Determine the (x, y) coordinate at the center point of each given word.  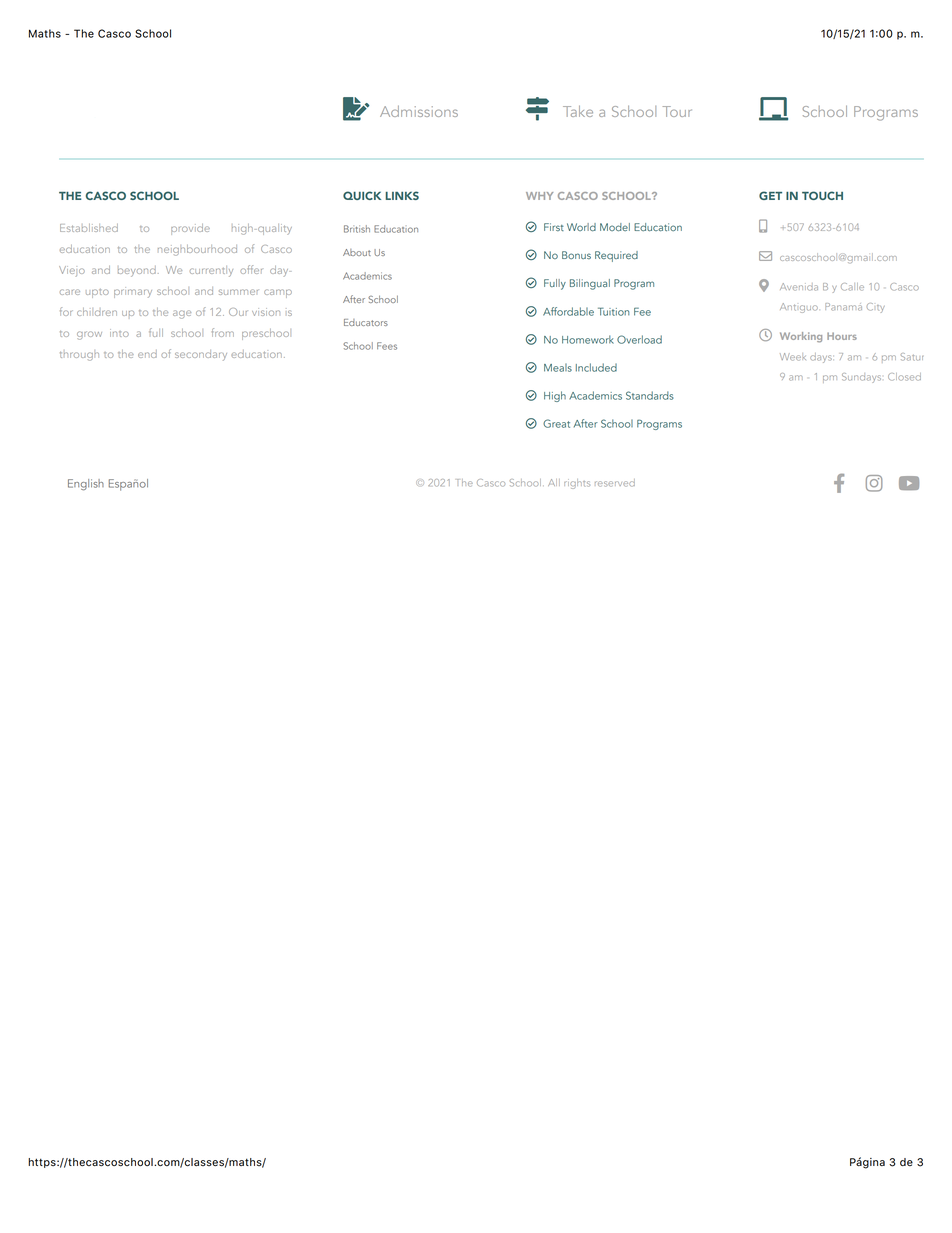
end (147, 354)
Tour (677, 111)
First (554, 227)
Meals (558, 367)
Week (793, 357)
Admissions (419, 111)
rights (577, 484)
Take (578, 111)
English (86, 485)
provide (190, 229)
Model (615, 227)
